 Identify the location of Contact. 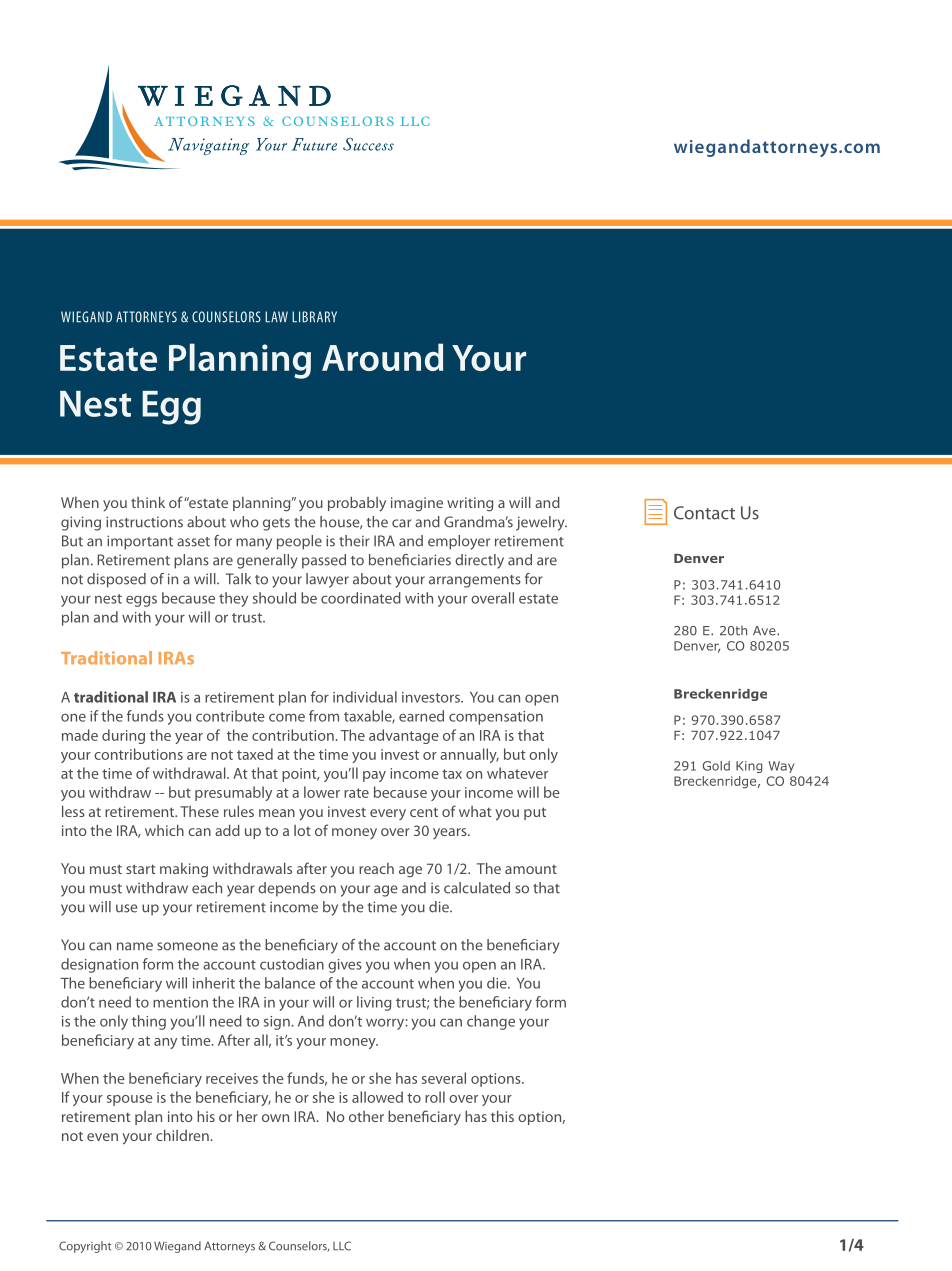
(704, 513).
